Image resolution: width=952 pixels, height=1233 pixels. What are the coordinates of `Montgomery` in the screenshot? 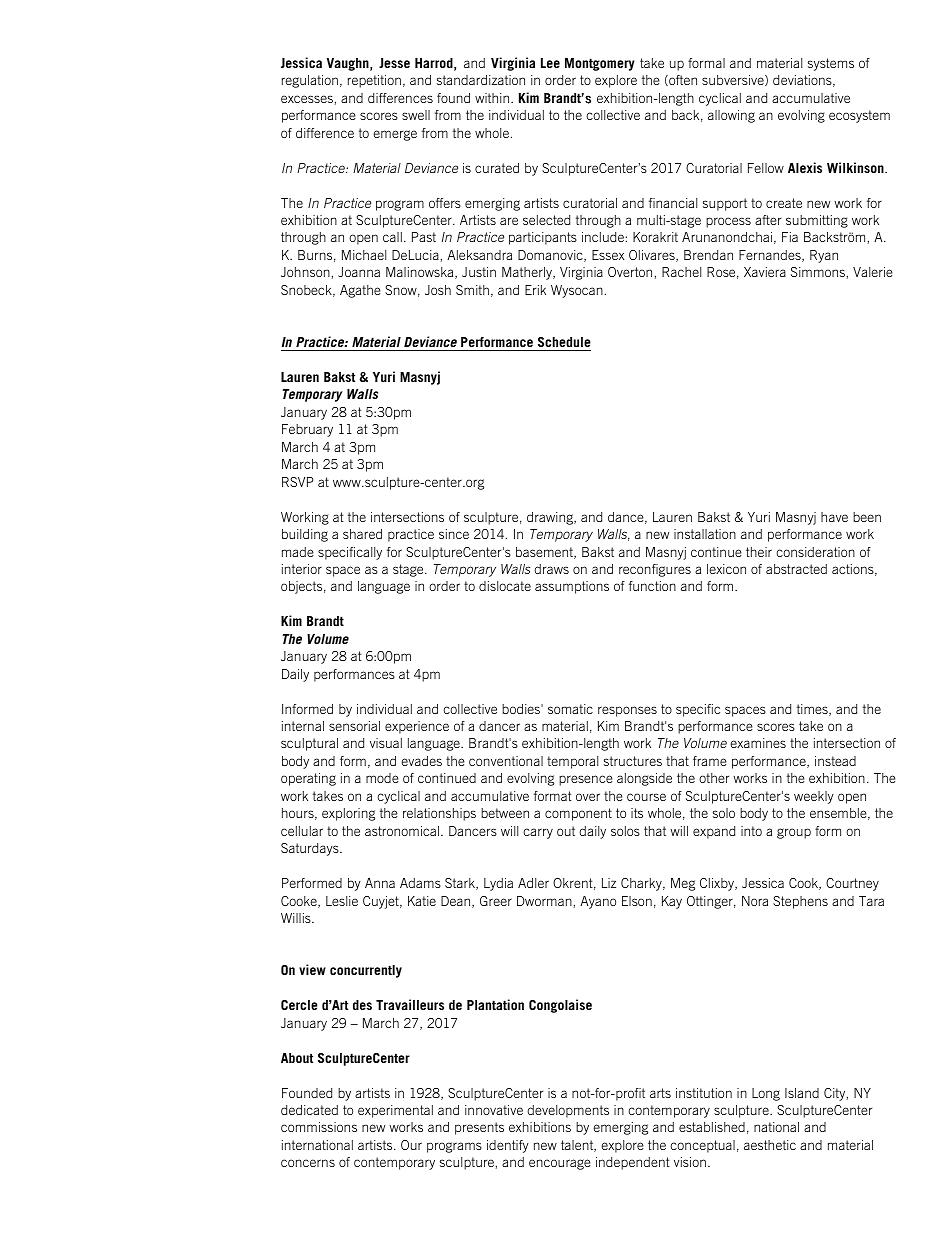 It's located at (600, 64).
